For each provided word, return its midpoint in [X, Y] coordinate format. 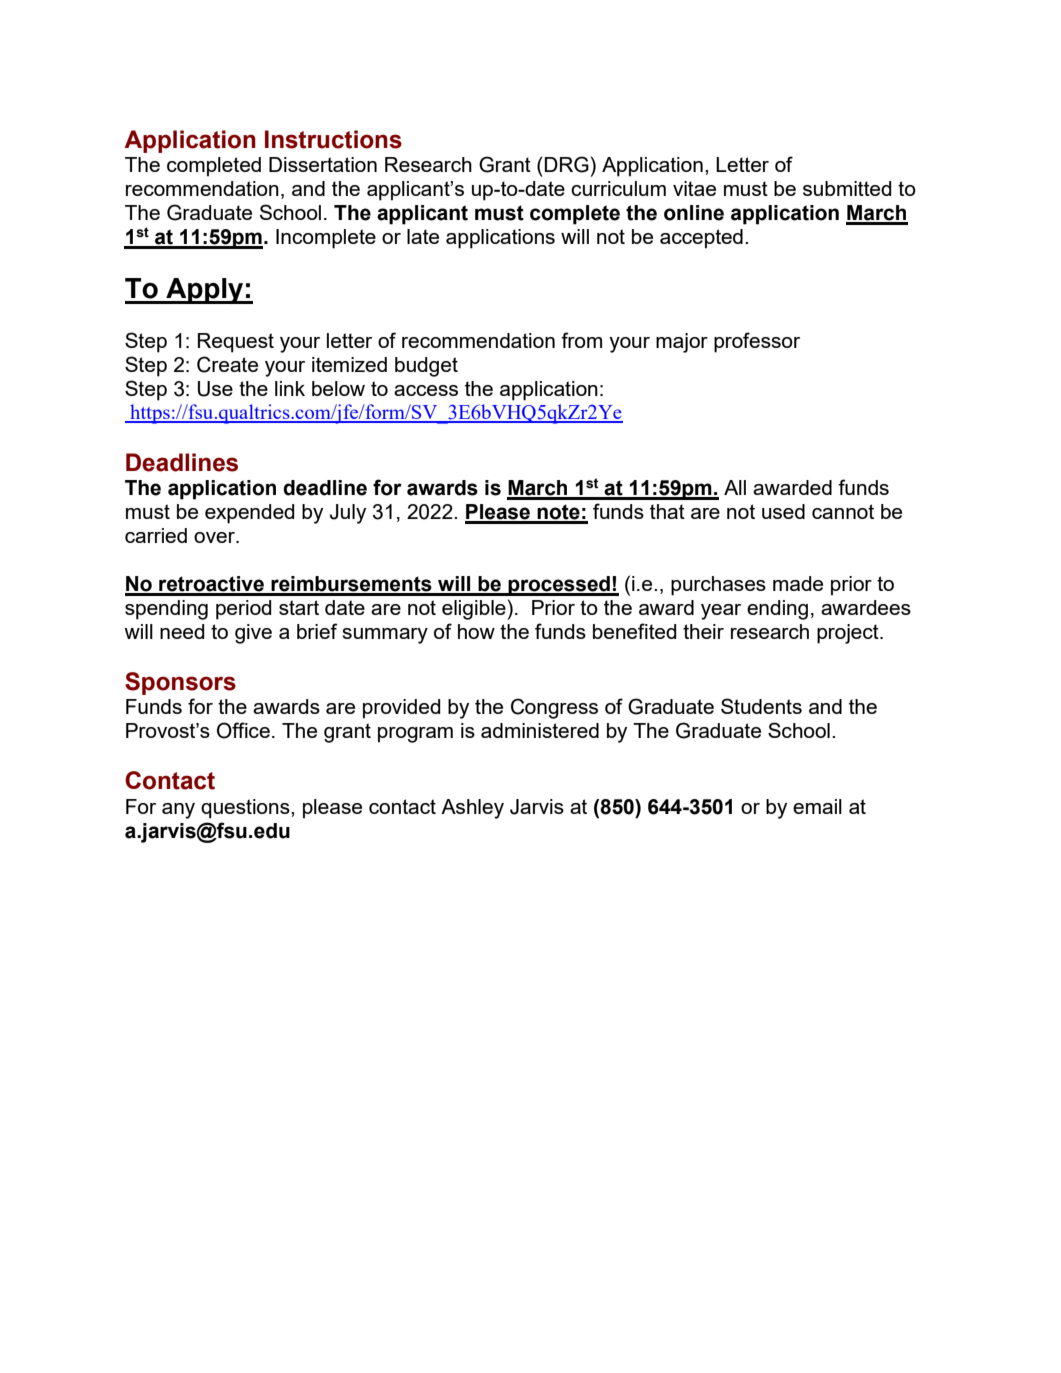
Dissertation [323, 164]
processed [559, 586]
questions [246, 809]
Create [227, 364]
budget [426, 367]
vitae [694, 188]
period [243, 610]
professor [757, 342]
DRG [567, 164]
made [798, 583]
